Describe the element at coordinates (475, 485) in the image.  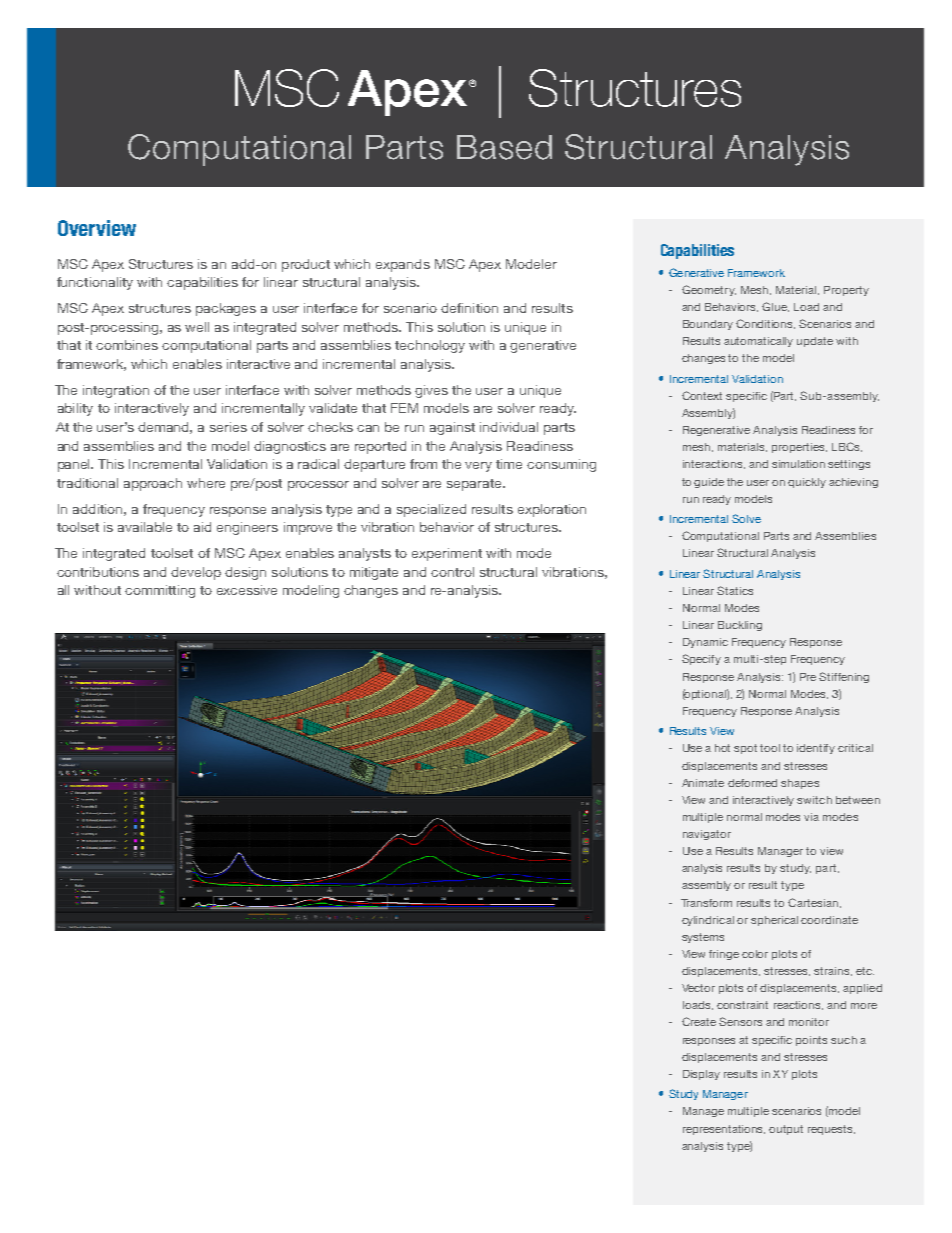
I see `separate` at that location.
